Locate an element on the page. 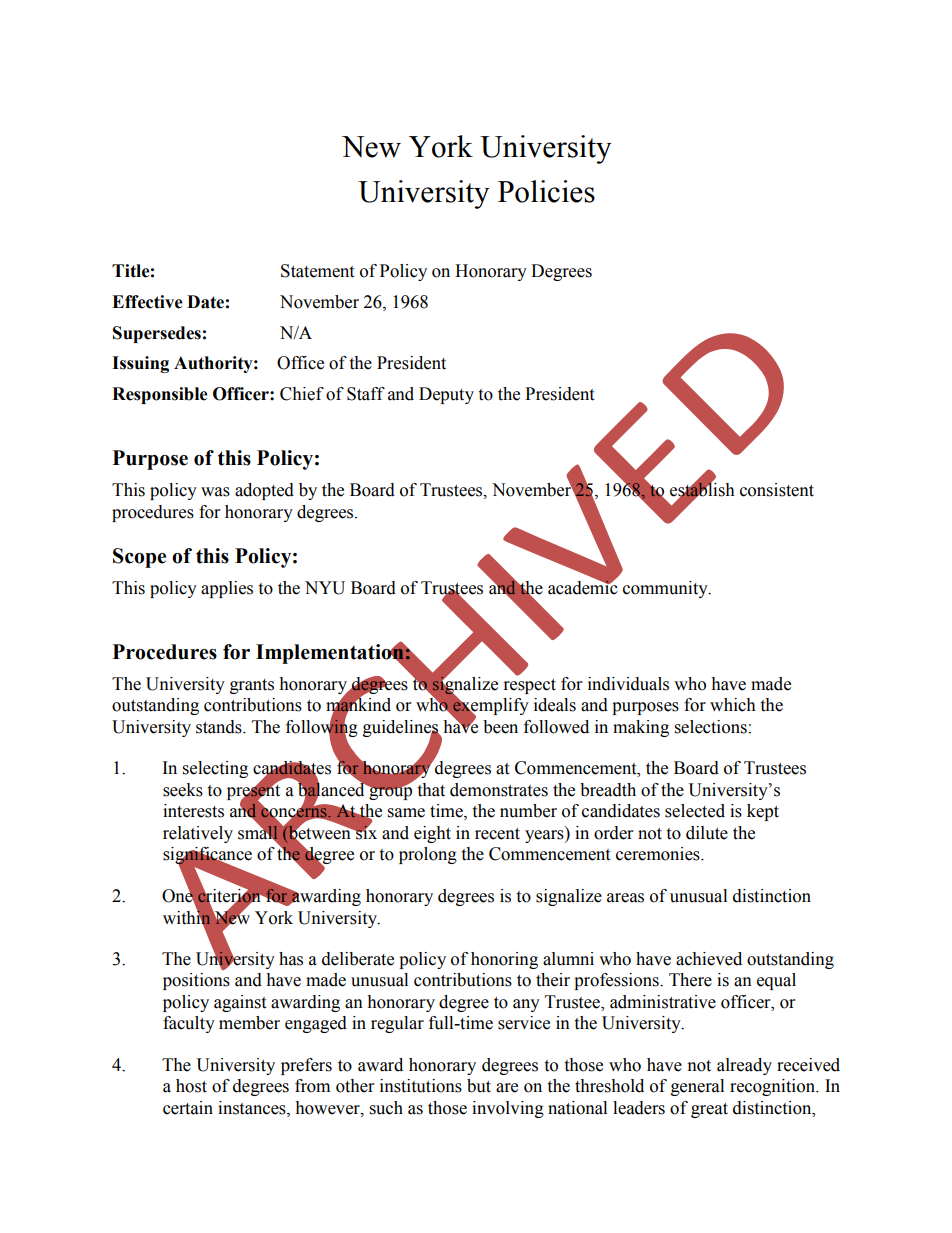 This document has width=952, height=1233. Statement is located at coordinates (317, 271).
